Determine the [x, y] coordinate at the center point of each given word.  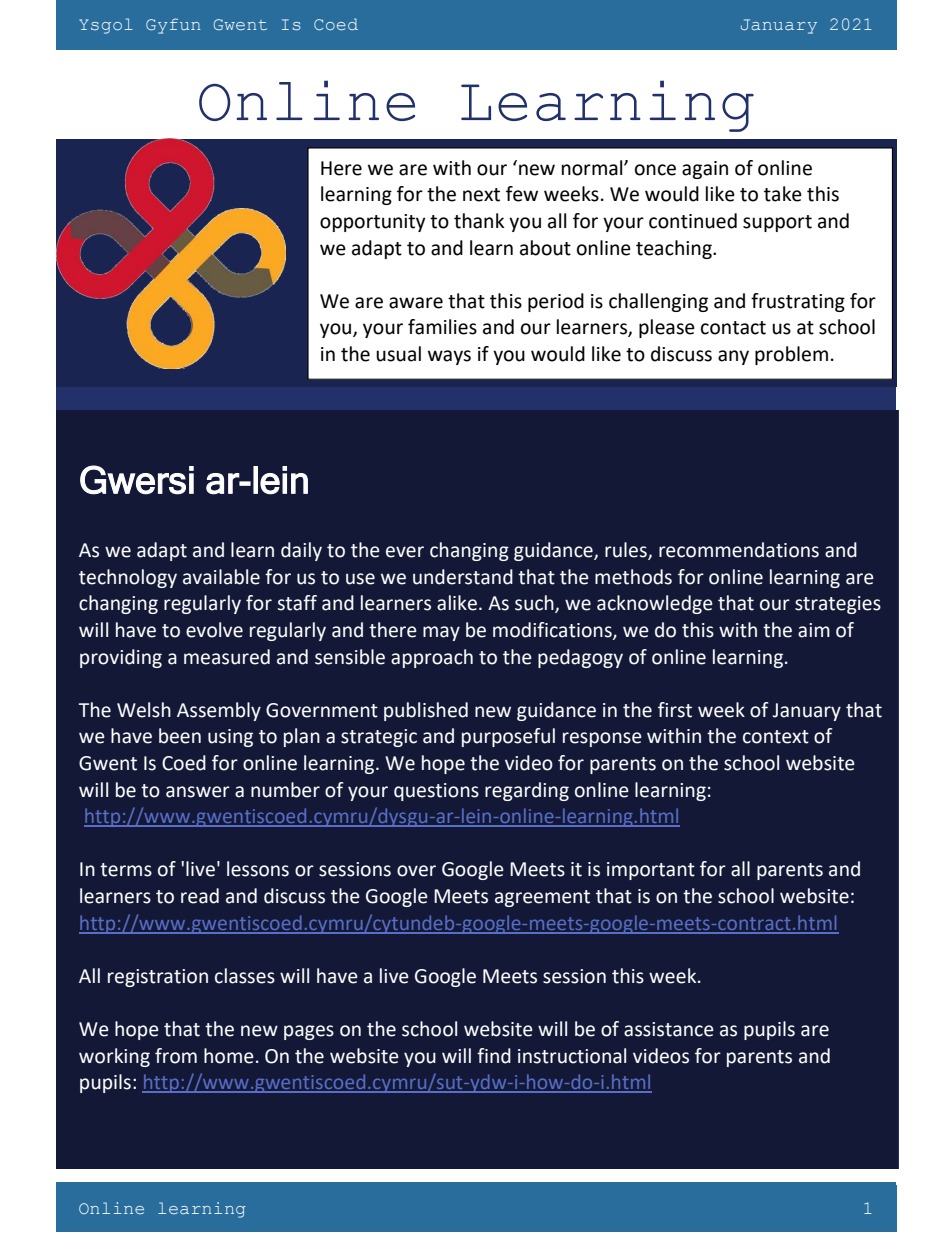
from [176, 1056]
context [776, 737]
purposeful [508, 737]
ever [405, 552]
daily [301, 551]
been [180, 736]
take [783, 194]
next [481, 195]
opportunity [373, 223]
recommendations [739, 550]
